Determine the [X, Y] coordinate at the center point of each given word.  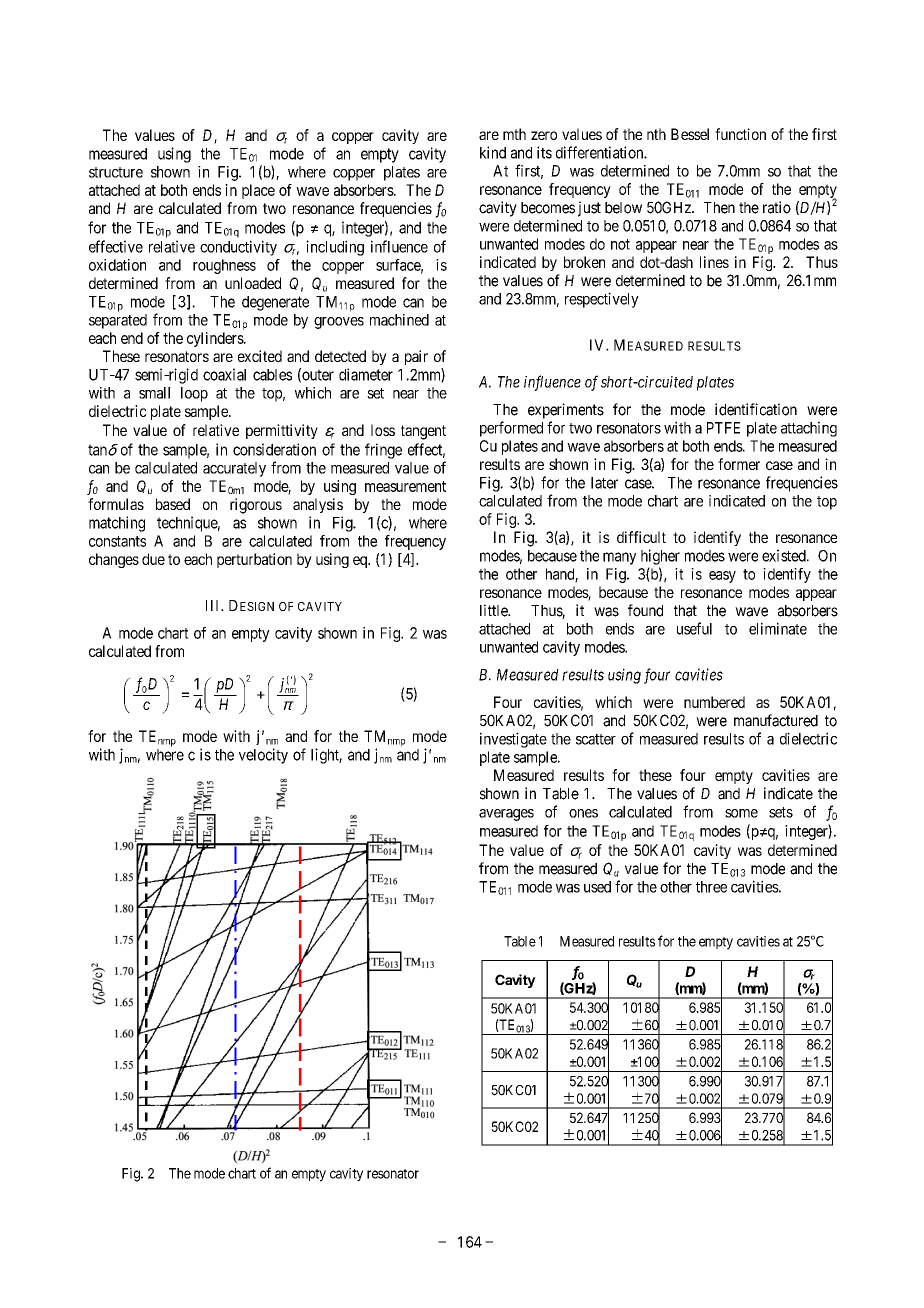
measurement [405, 486]
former [739, 464]
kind [493, 152]
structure [116, 172]
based [173, 504]
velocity [263, 756]
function [740, 134]
